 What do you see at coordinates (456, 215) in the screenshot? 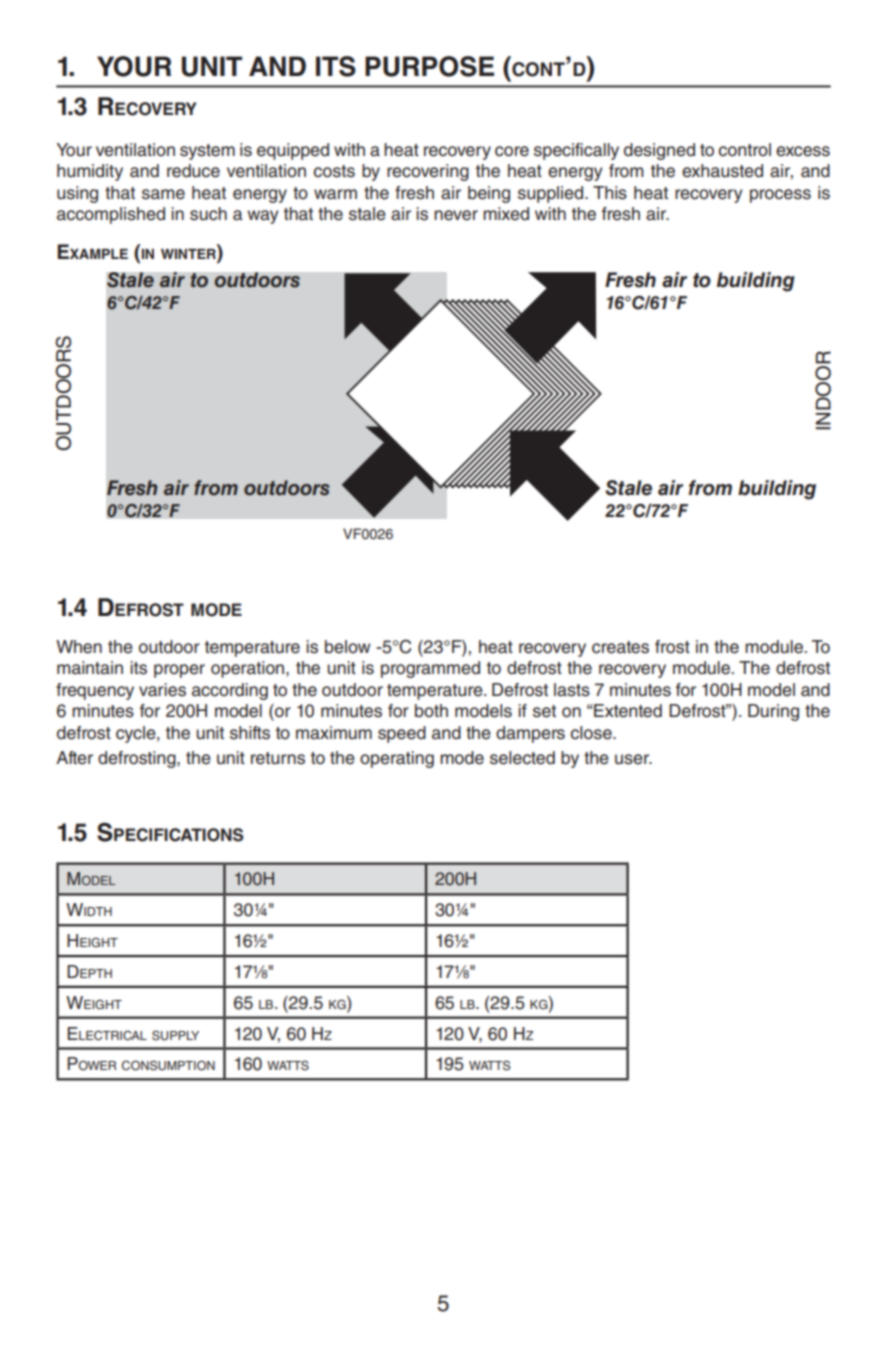
I see `never` at bounding box center [456, 215].
